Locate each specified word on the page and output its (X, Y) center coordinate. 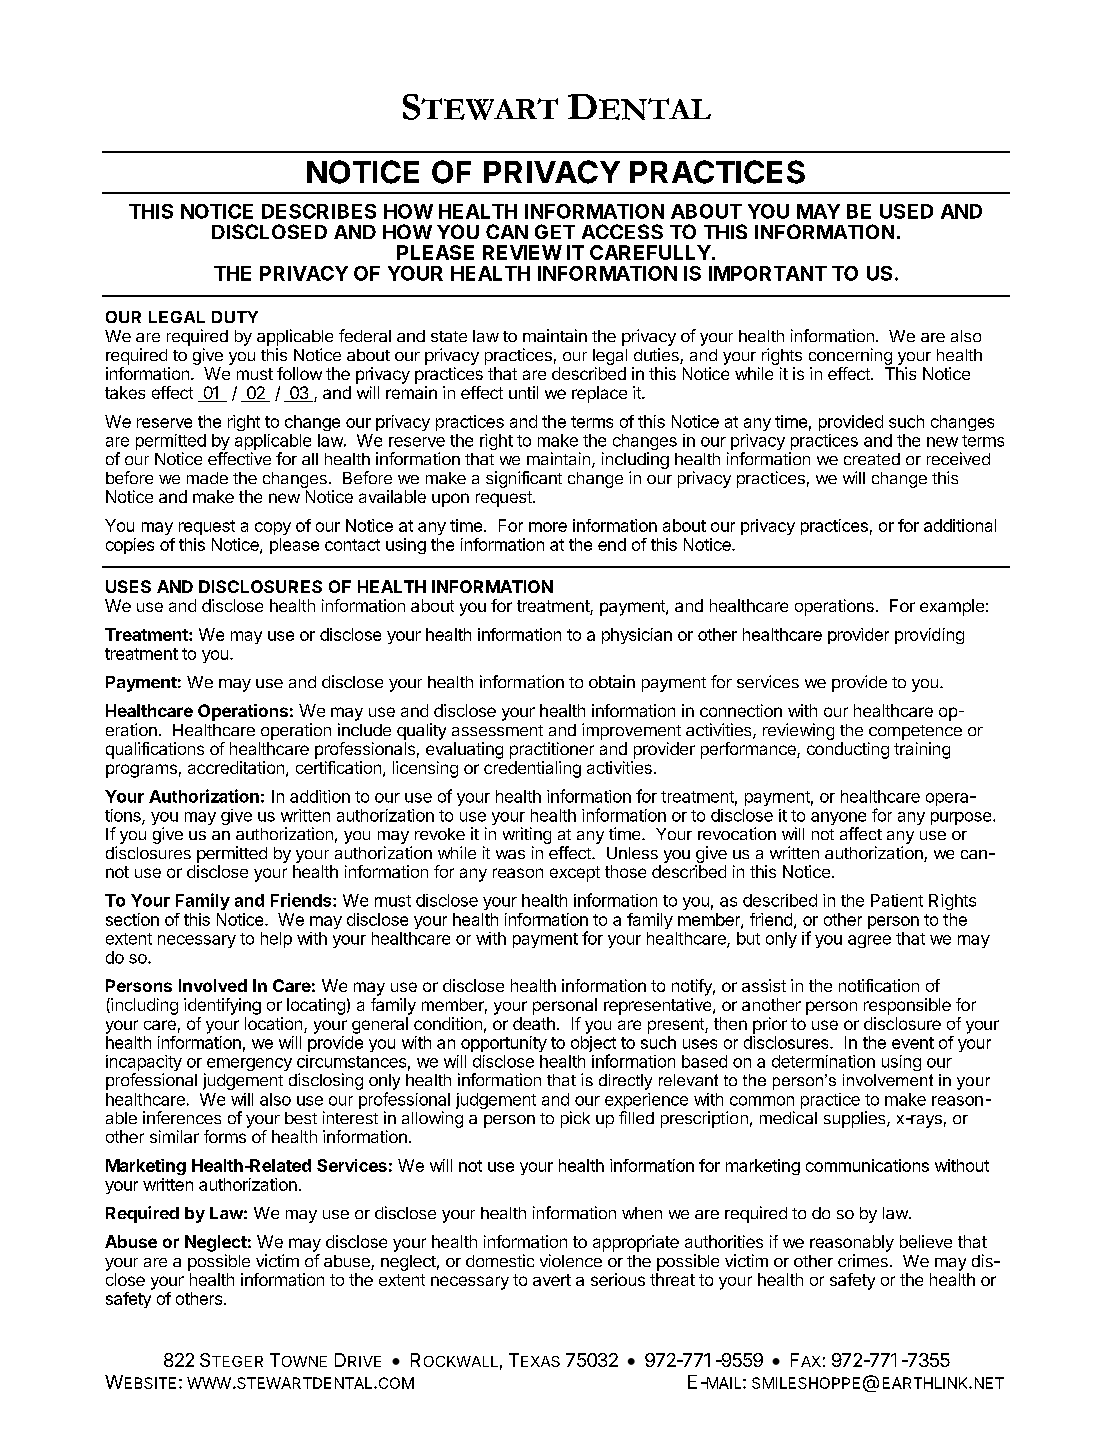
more (548, 527)
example (952, 607)
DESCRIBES (319, 211)
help (276, 940)
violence (571, 1260)
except (575, 874)
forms (225, 1136)
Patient (897, 900)
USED (906, 211)
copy (273, 528)
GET (555, 231)
